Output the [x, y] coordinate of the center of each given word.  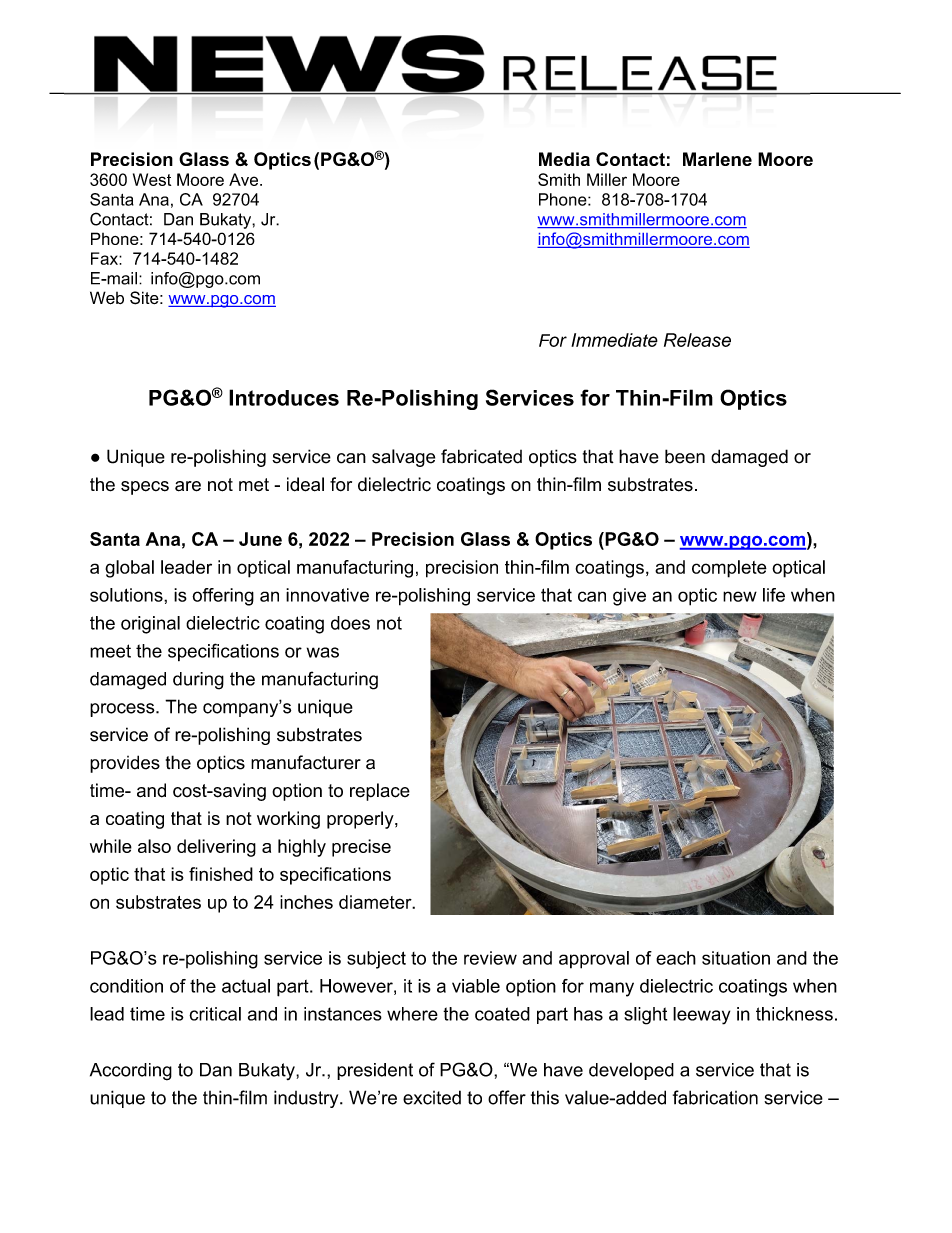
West [152, 179]
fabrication [715, 1097]
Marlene [717, 159]
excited [432, 1097]
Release [697, 340]
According [131, 1072]
